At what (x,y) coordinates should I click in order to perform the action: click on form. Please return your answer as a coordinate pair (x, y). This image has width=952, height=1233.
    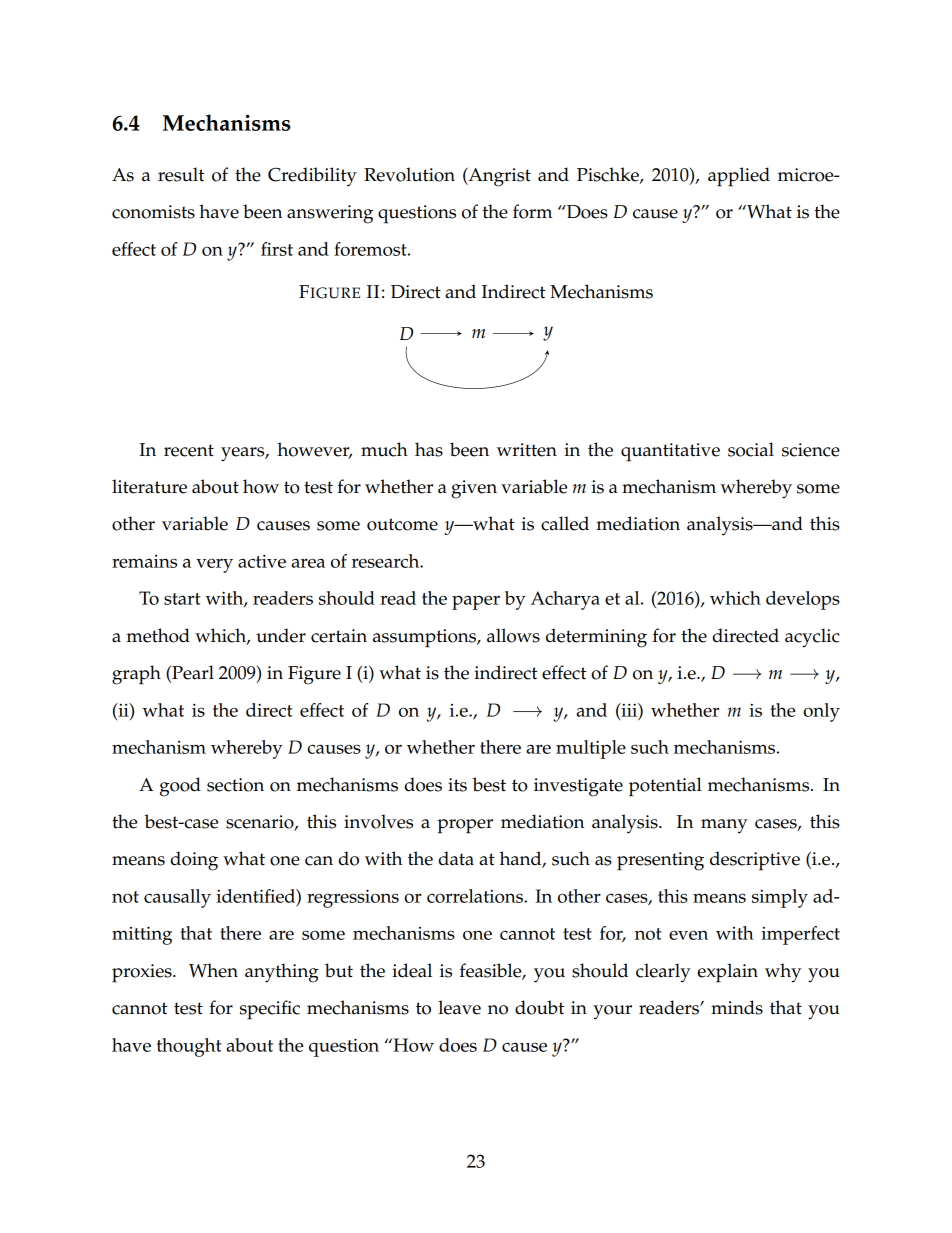
    Looking at the image, I should click on (532, 211).
